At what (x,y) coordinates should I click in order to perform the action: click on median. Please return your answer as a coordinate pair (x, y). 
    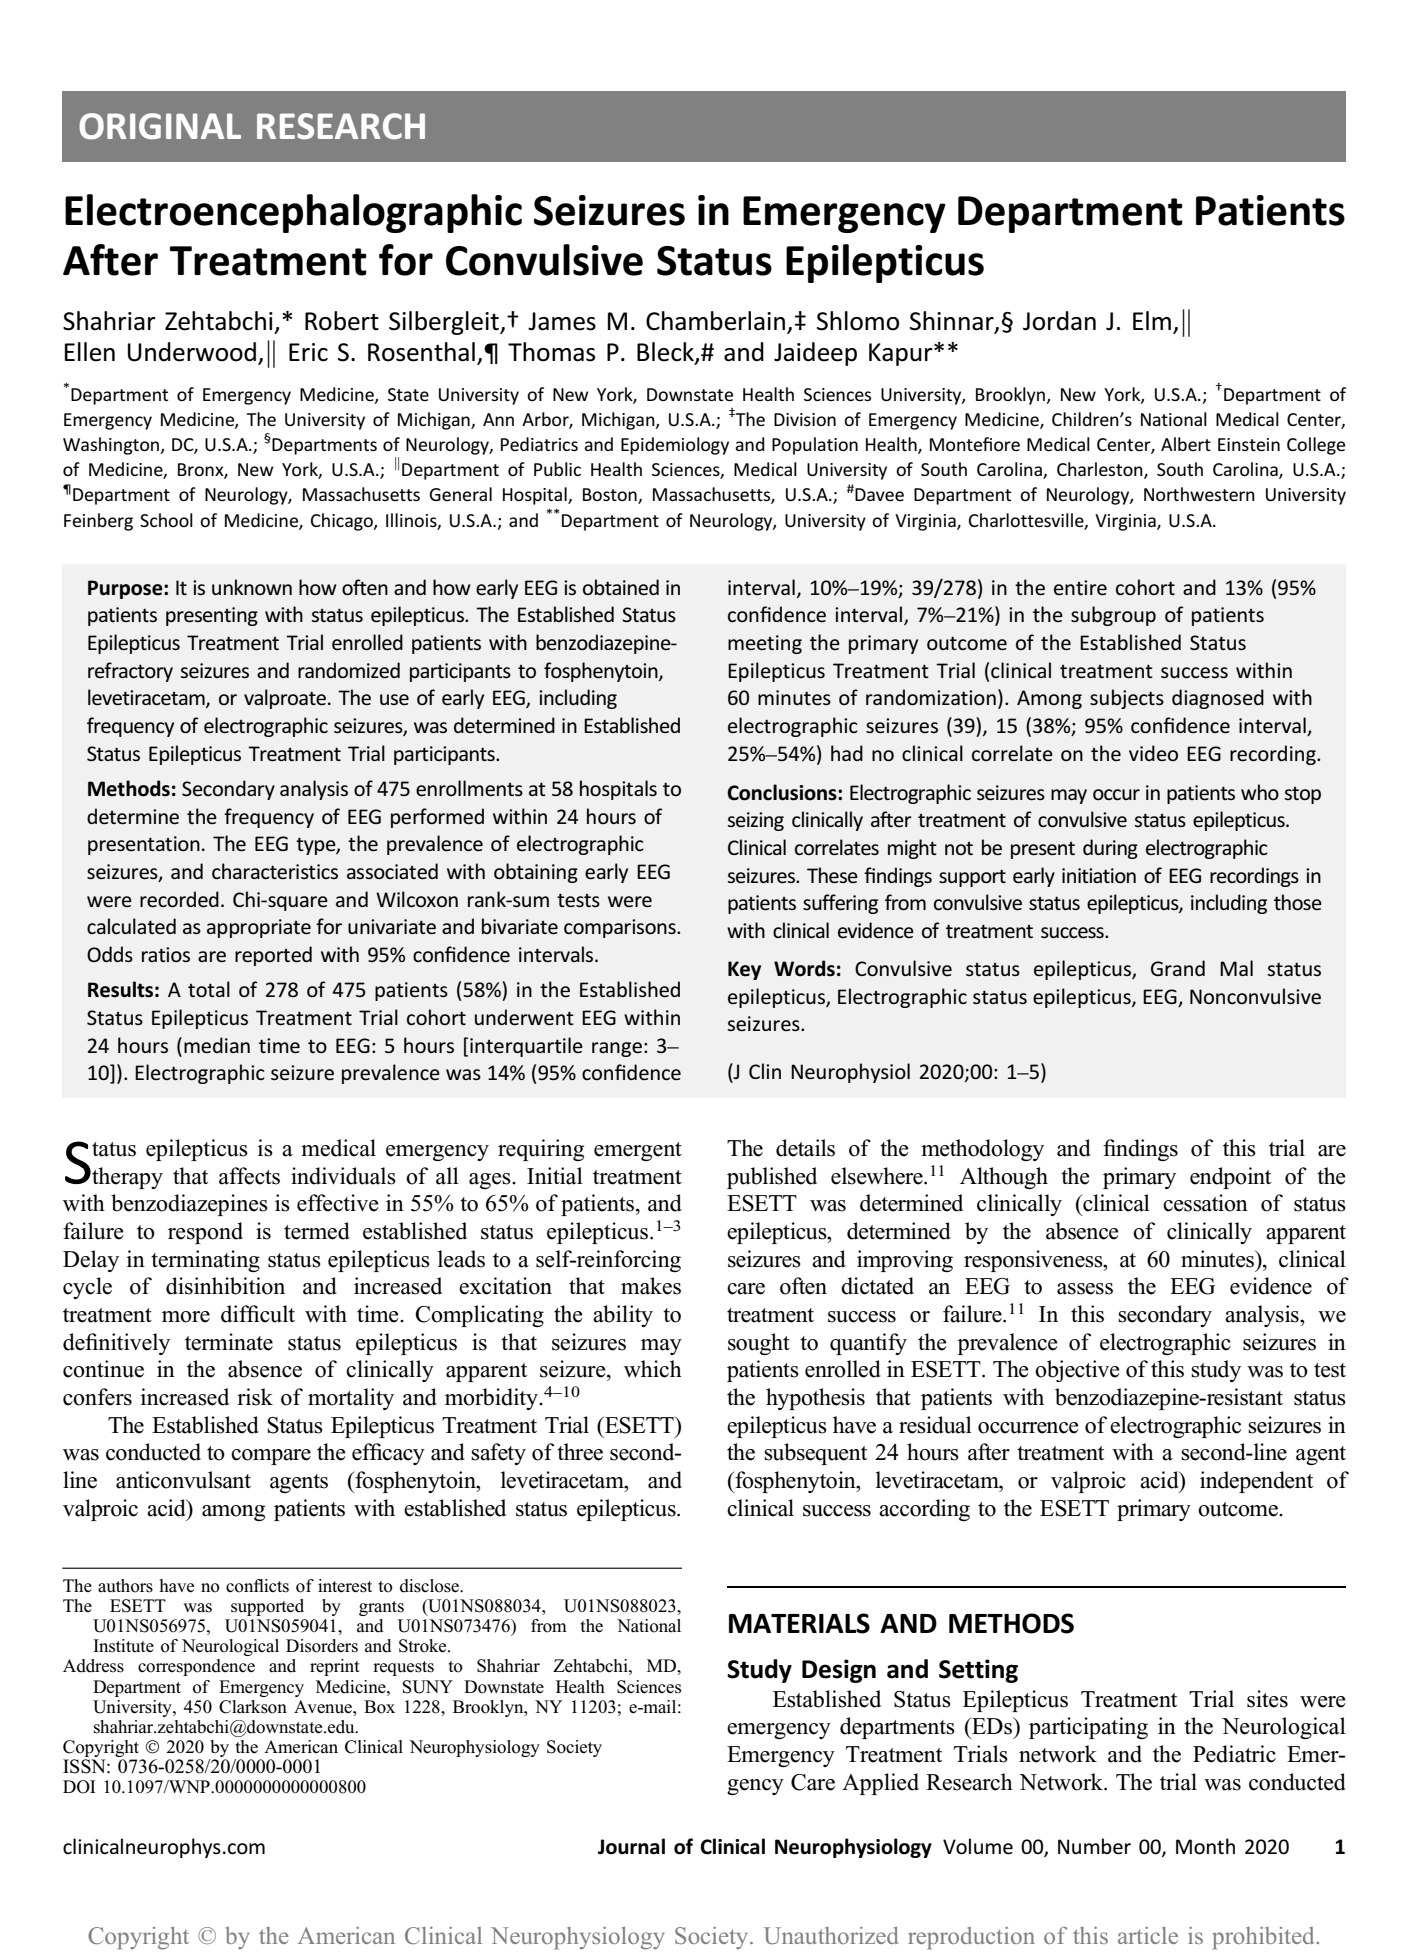
    Looking at the image, I should click on (217, 1045).
